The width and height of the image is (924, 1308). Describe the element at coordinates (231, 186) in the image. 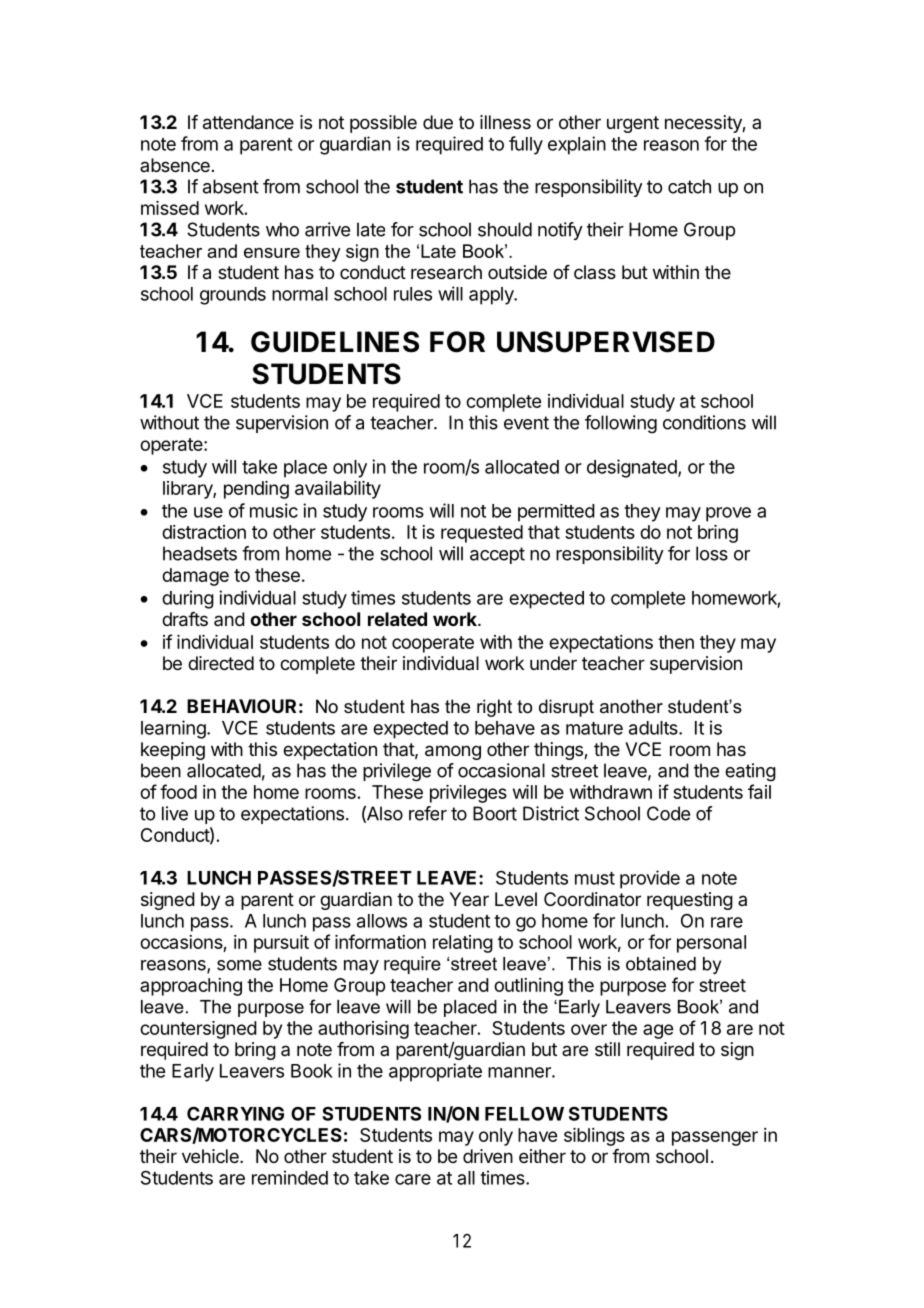

I see `absent` at that location.
